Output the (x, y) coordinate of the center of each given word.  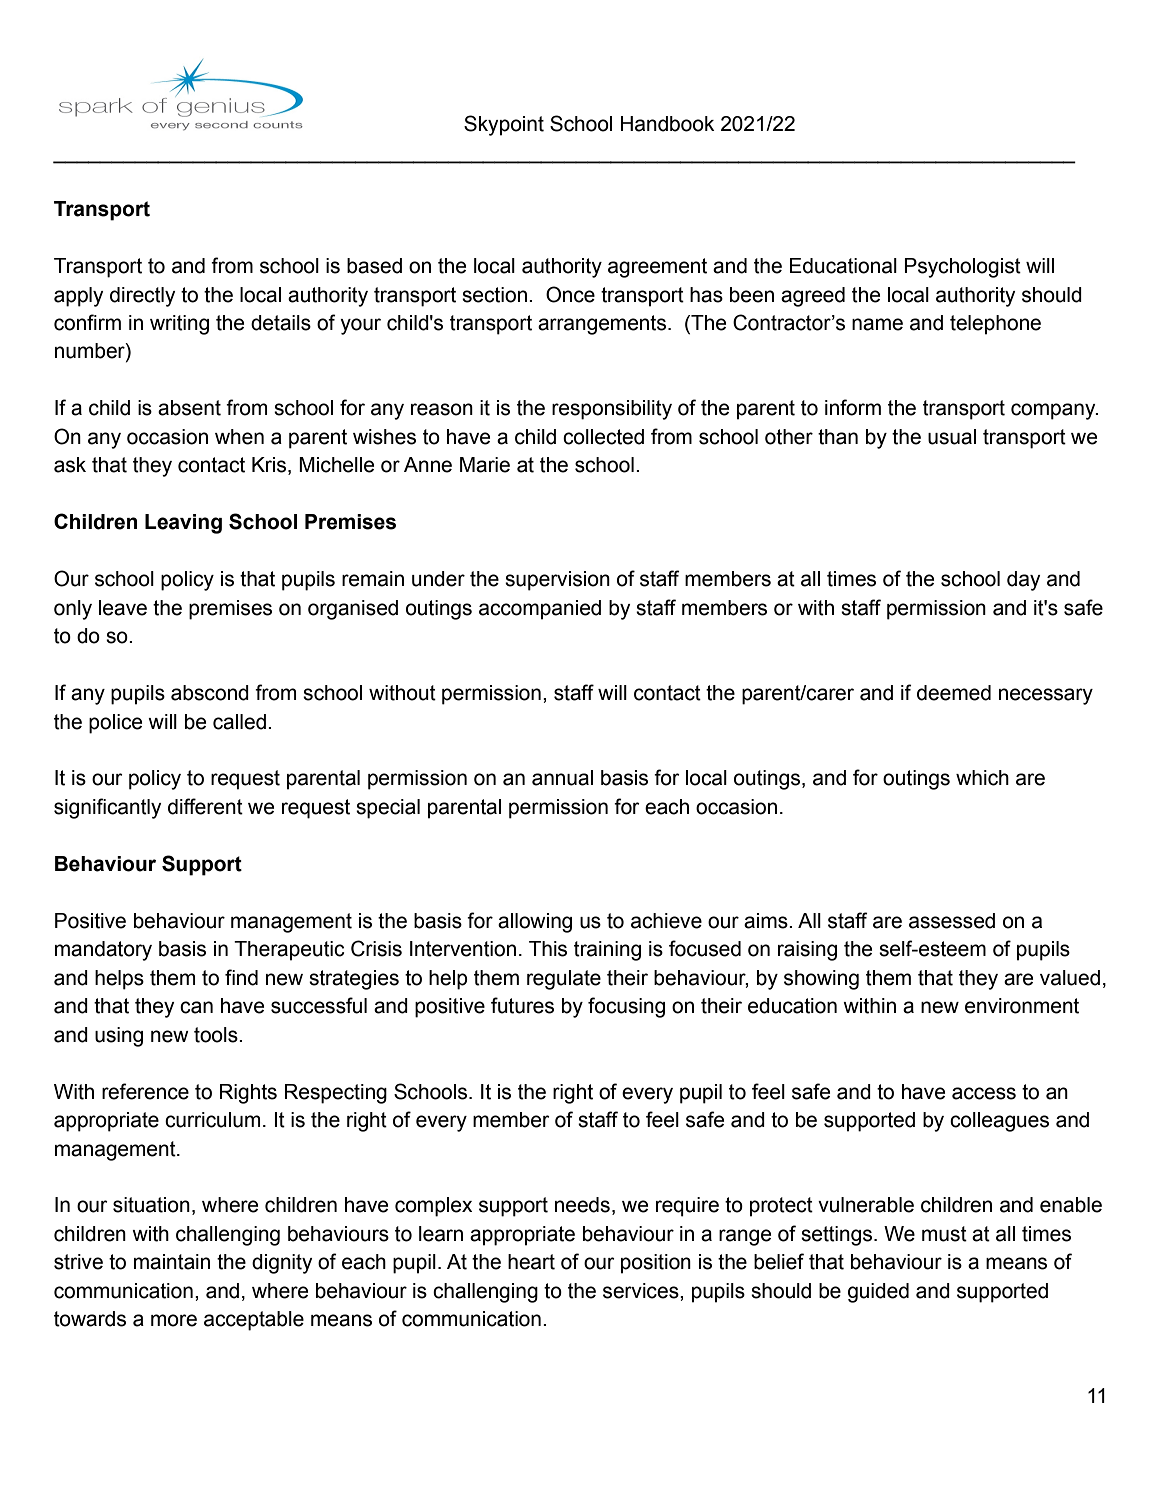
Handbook (667, 124)
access (984, 1093)
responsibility (612, 410)
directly (142, 297)
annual (562, 778)
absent (189, 408)
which (982, 778)
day (1023, 581)
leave (123, 608)
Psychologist (963, 268)
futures (522, 1005)
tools (217, 1035)
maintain (172, 1262)
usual (952, 437)
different (205, 806)
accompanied (540, 610)
